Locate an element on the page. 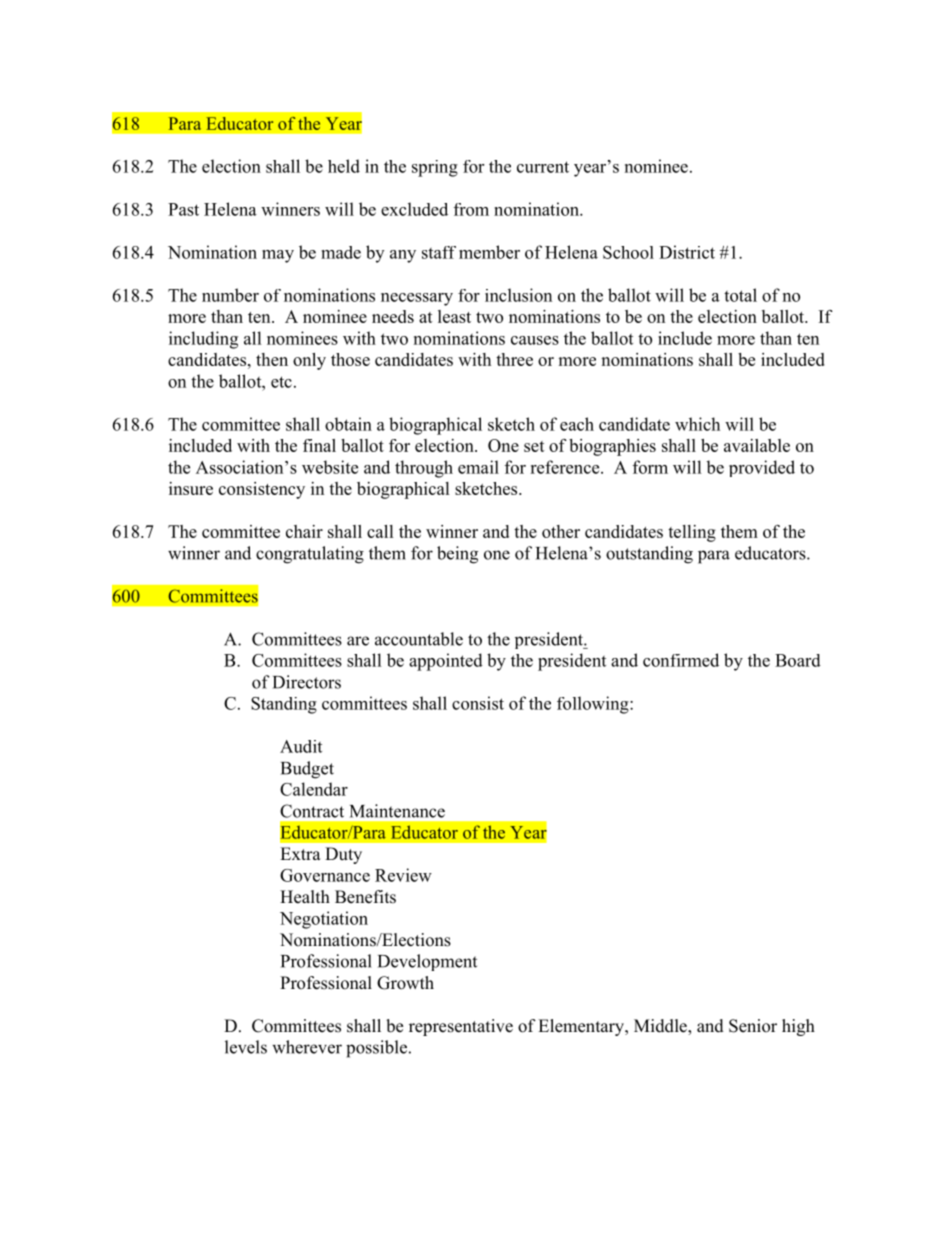 The image size is (952, 1233). District is located at coordinates (687, 252).
